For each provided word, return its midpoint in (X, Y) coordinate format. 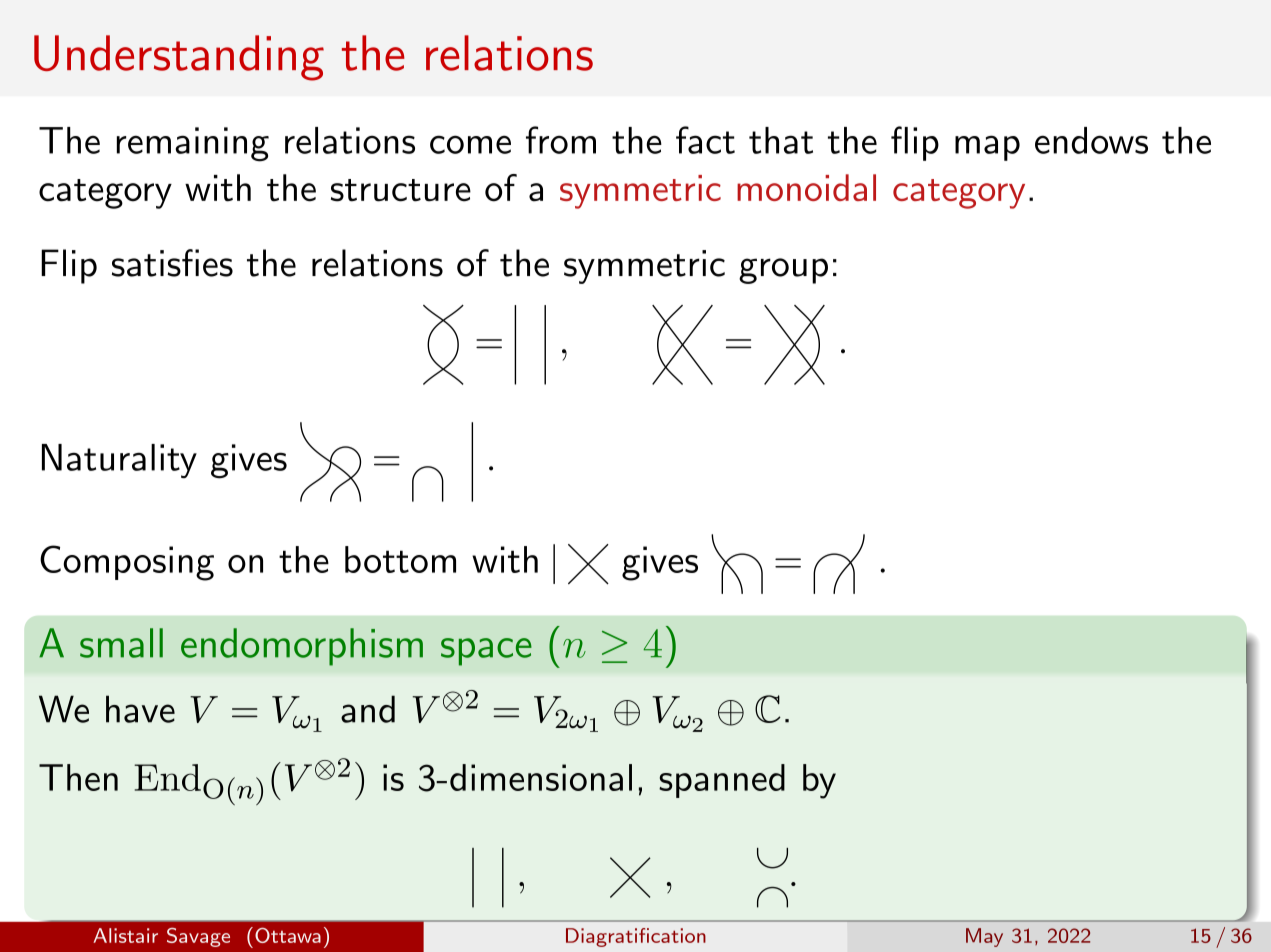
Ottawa (288, 935)
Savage (198, 937)
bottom (400, 559)
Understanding (179, 58)
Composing (127, 563)
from (561, 140)
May (984, 937)
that (781, 140)
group (783, 271)
